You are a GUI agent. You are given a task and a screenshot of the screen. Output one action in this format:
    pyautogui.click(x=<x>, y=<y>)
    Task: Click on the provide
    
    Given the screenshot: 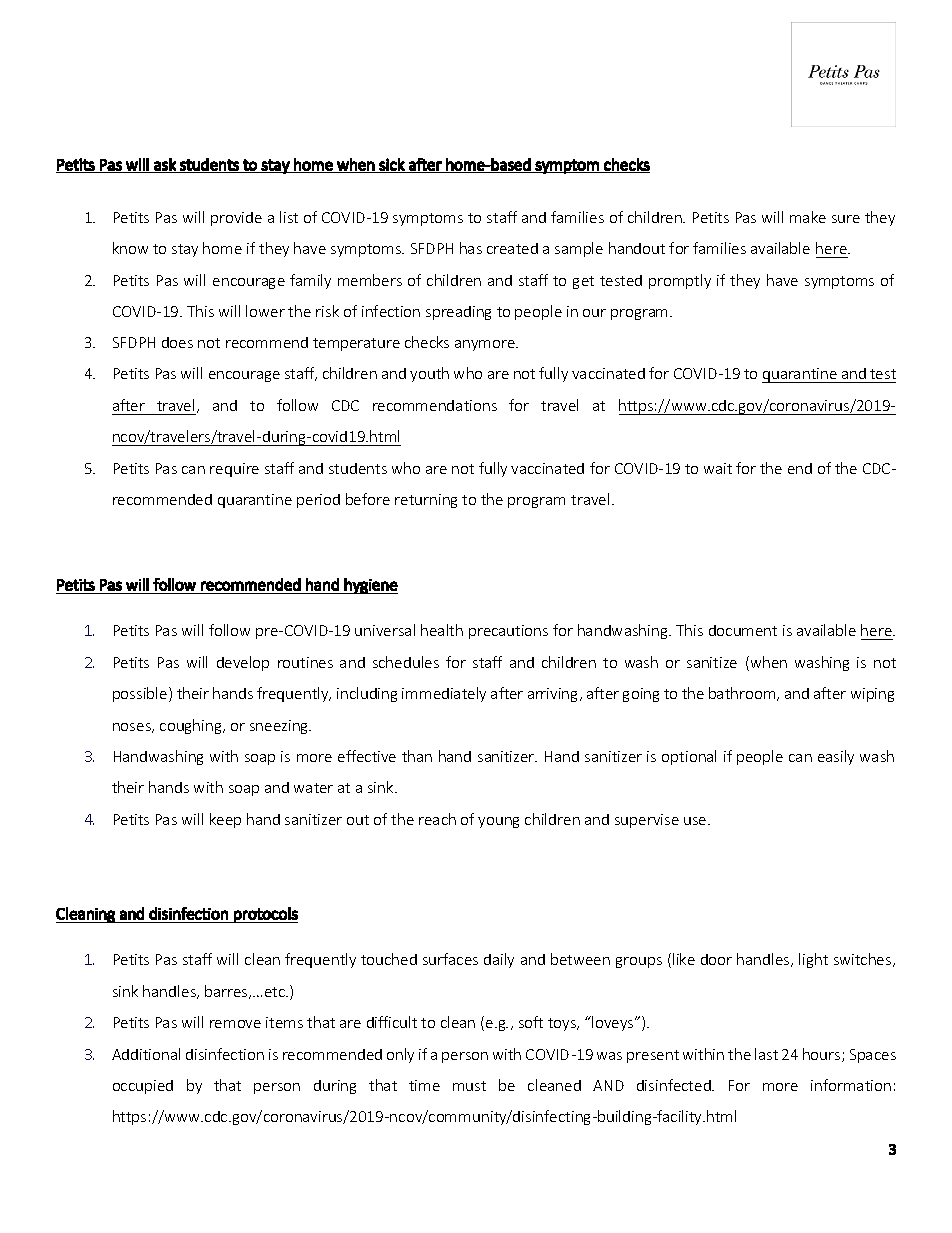 What is the action you would take?
    pyautogui.click(x=236, y=219)
